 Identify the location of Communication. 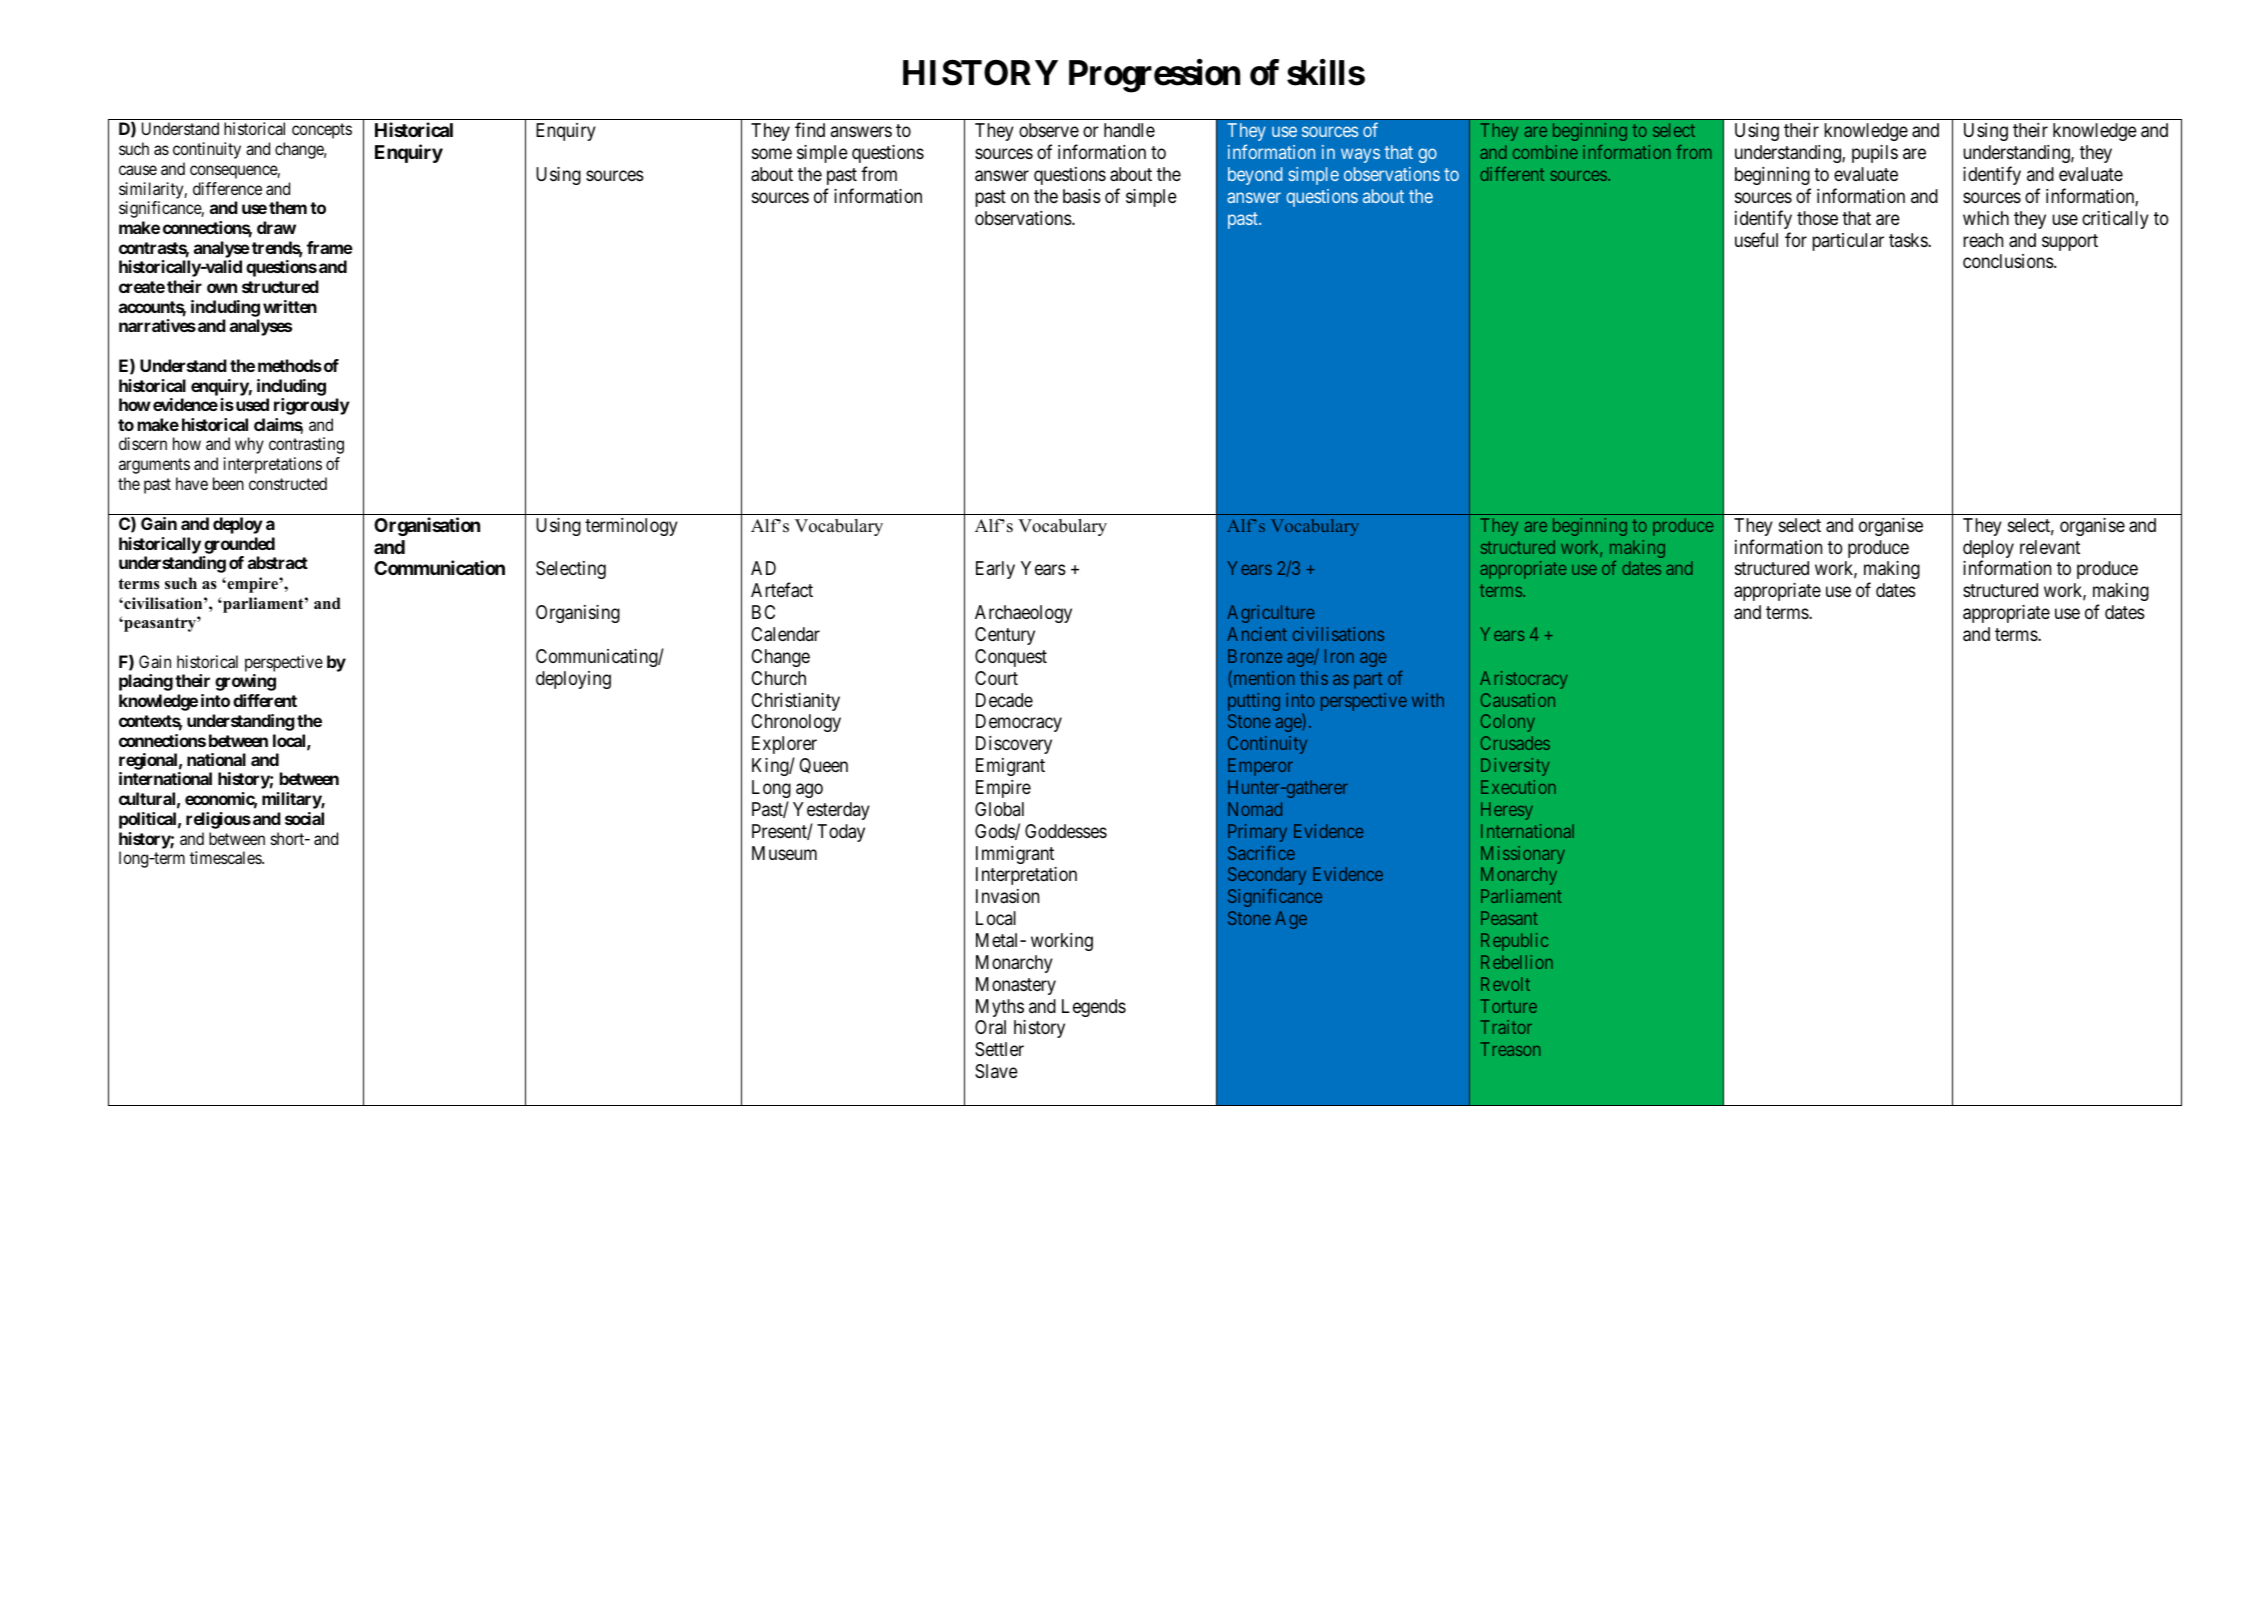
(439, 567).
